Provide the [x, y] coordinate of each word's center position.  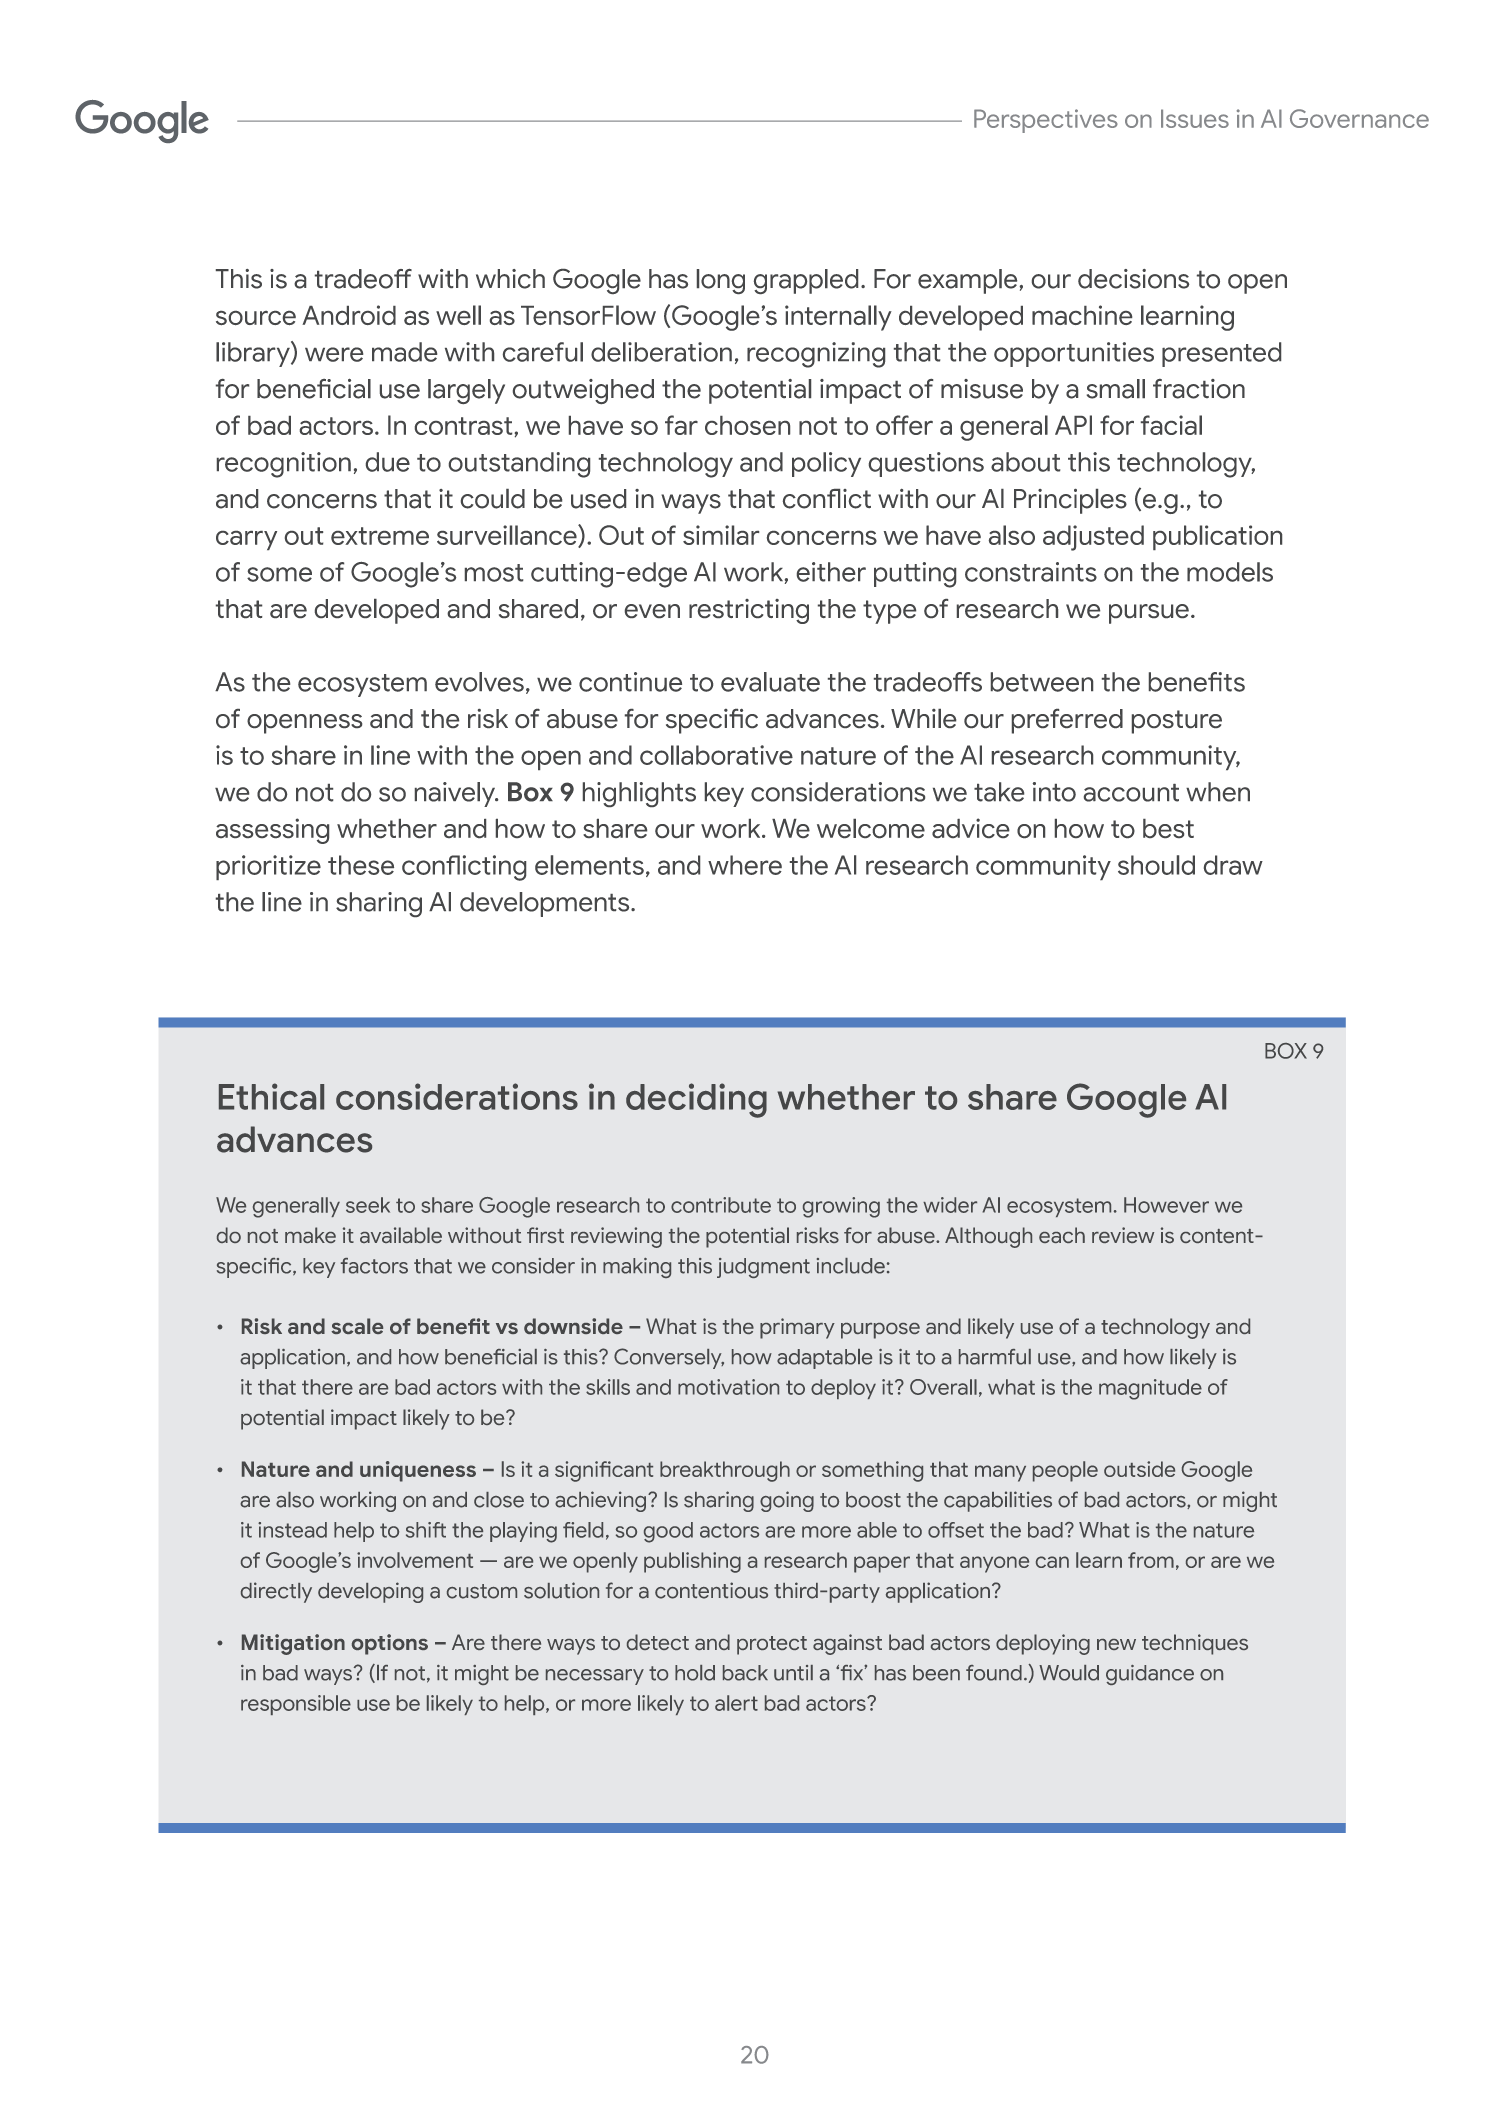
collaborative [716, 755]
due [388, 462]
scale [357, 1326]
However [1166, 1205]
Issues [1195, 118]
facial [1171, 425]
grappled [806, 281]
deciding [696, 1100]
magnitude [1150, 1389]
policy [826, 464]
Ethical [271, 1096]
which [510, 279]
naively [456, 794]
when [1218, 792]
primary [797, 1328]
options [390, 1644]
